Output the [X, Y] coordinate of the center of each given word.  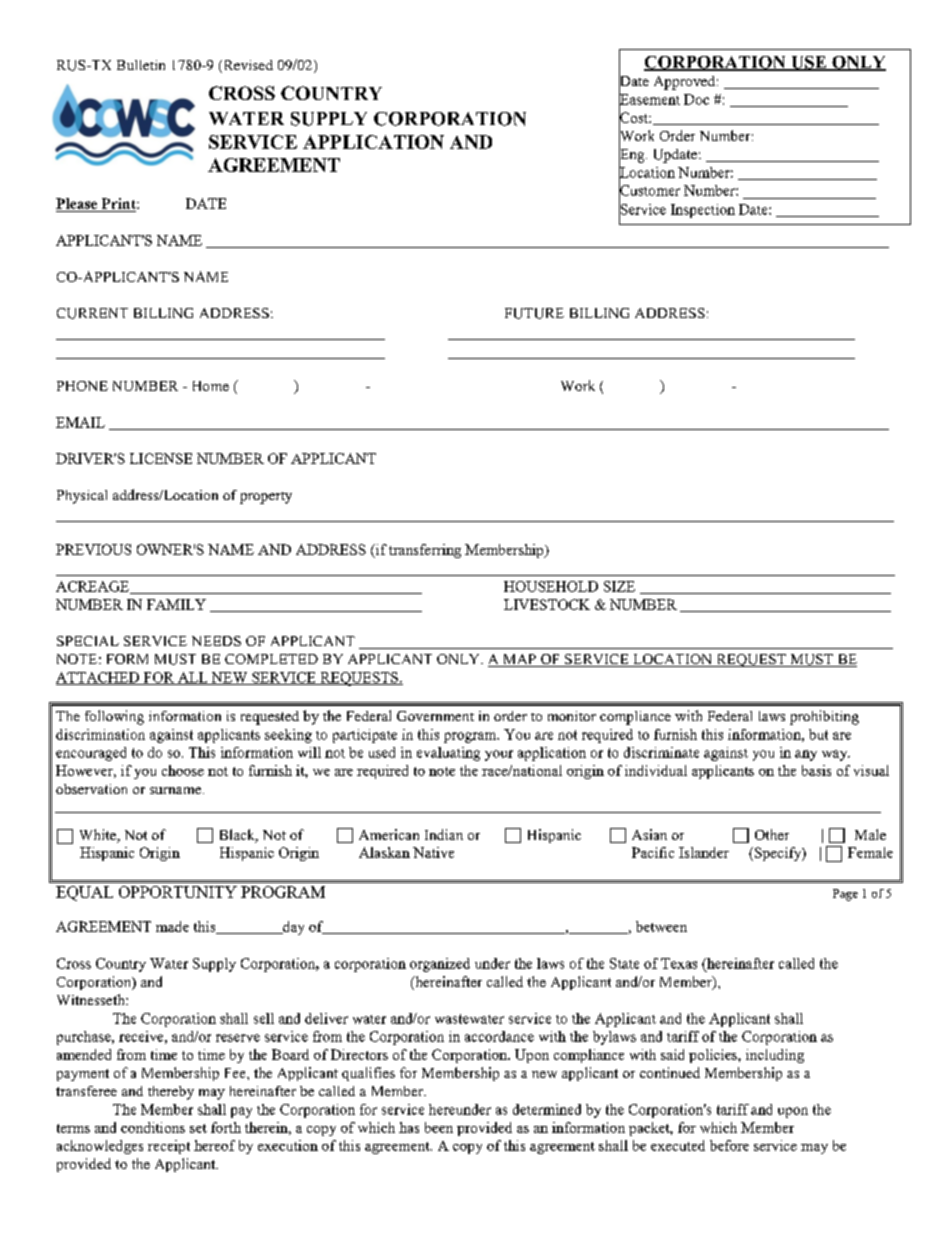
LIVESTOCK [547, 604]
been [439, 1127]
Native [433, 852]
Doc [696, 99]
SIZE [619, 586]
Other [772, 834]
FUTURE [534, 313]
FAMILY [176, 604]
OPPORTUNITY [178, 892]
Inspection [703, 211]
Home [211, 386]
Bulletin [141, 65]
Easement [649, 99]
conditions [153, 1127]
